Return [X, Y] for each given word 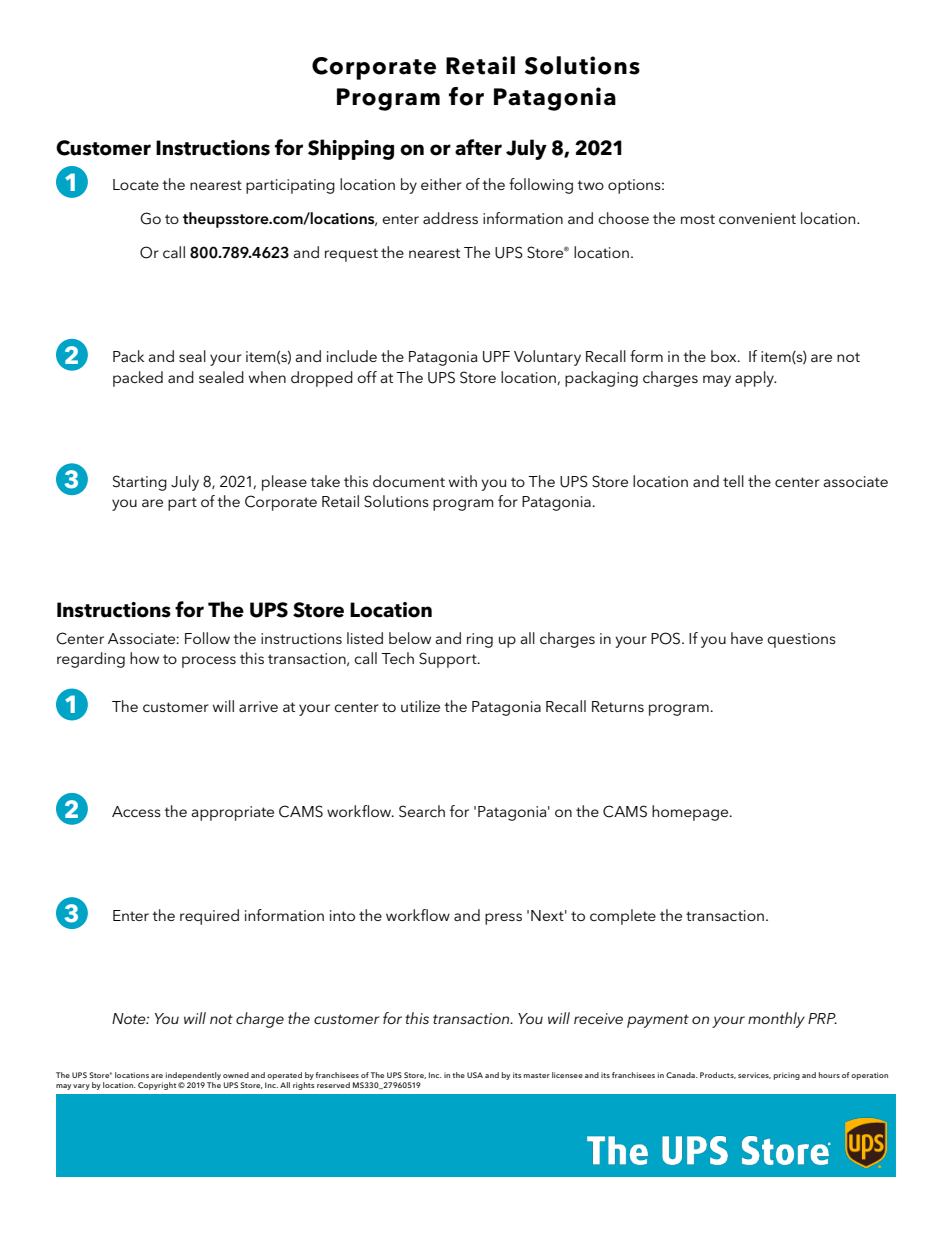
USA [475, 1075]
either [441, 184]
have [747, 638]
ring [480, 640]
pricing [787, 1076]
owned [236, 1075]
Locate [136, 184]
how [144, 658]
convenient [757, 218]
